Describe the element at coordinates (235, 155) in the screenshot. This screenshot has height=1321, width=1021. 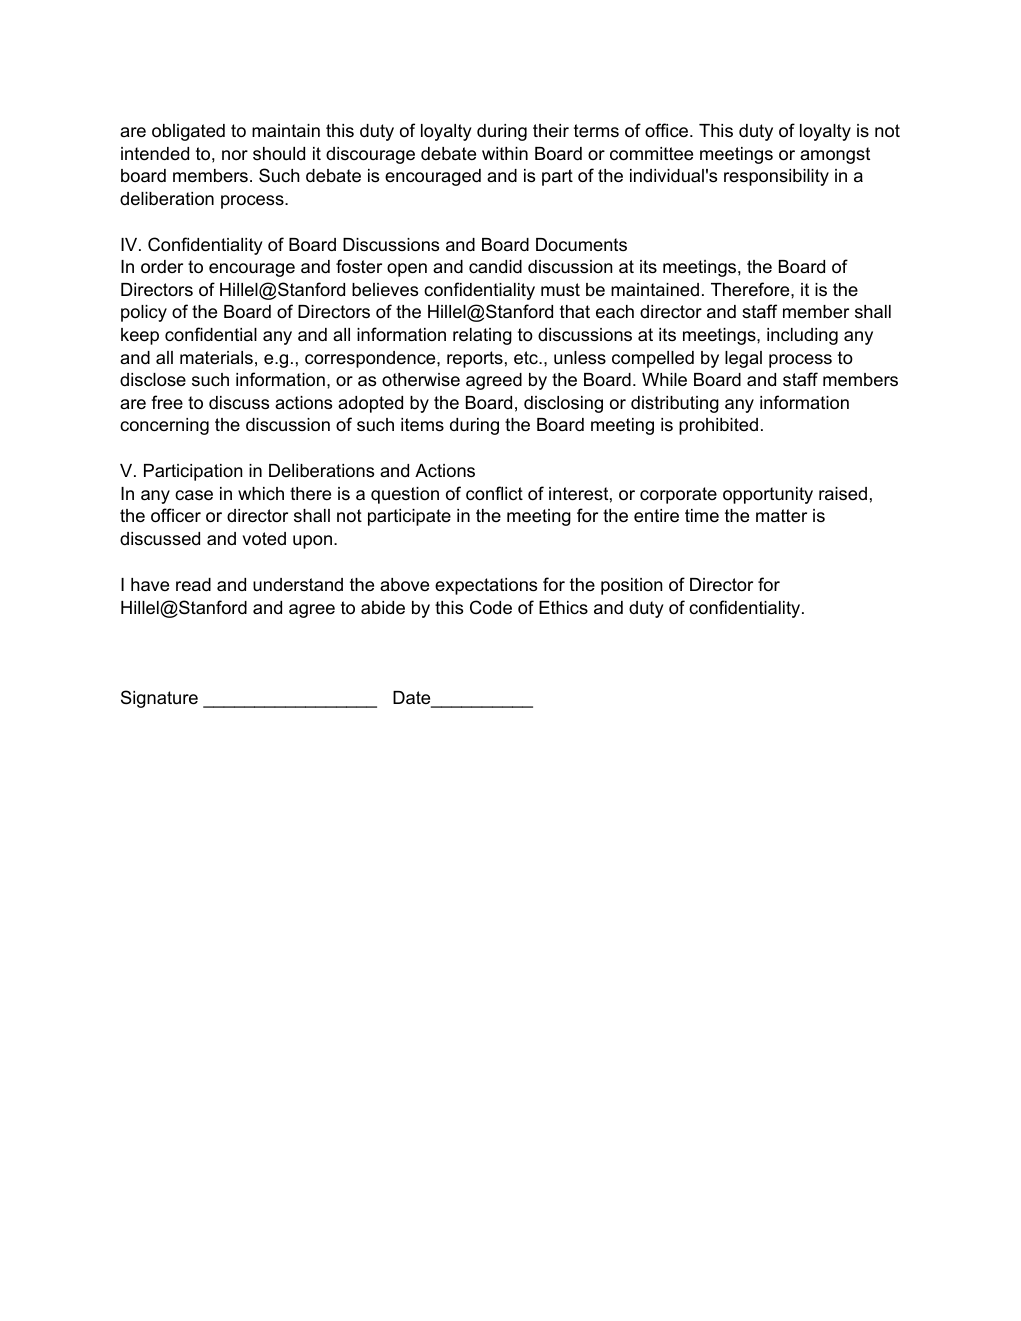
I see `nor` at that location.
